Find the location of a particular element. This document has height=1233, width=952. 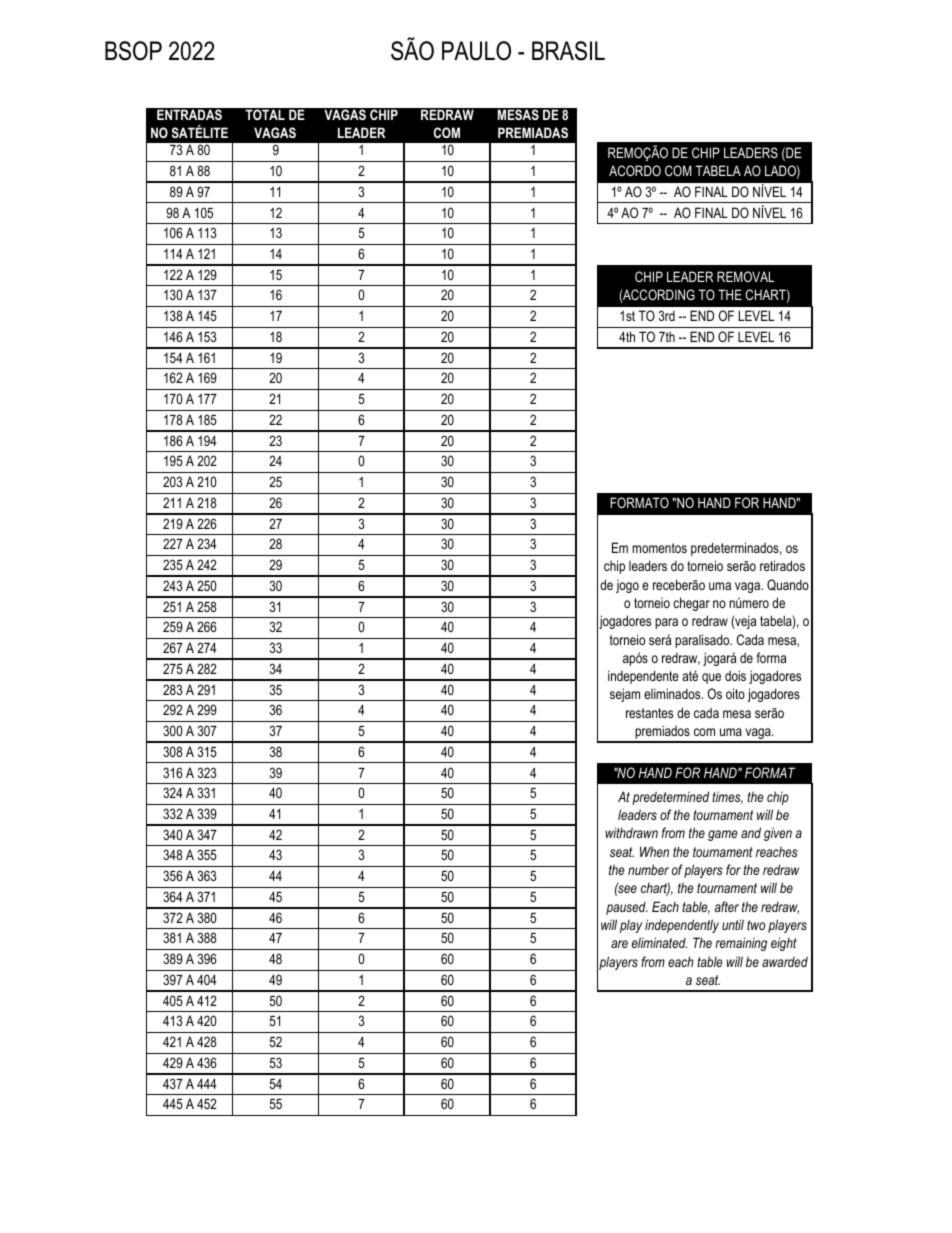

are is located at coordinates (619, 944).
